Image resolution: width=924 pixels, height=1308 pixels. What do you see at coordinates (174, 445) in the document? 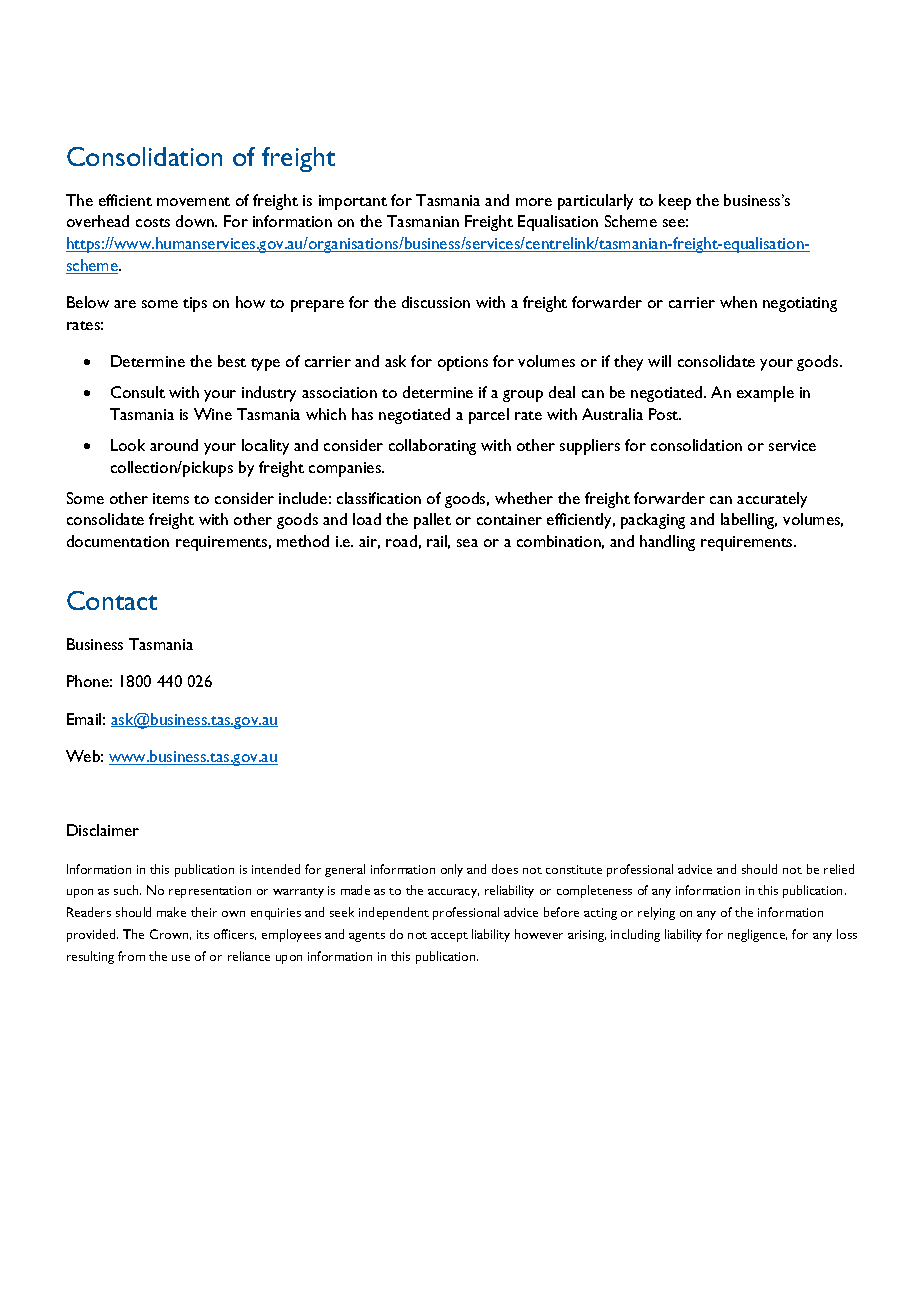
I see `around` at bounding box center [174, 445].
